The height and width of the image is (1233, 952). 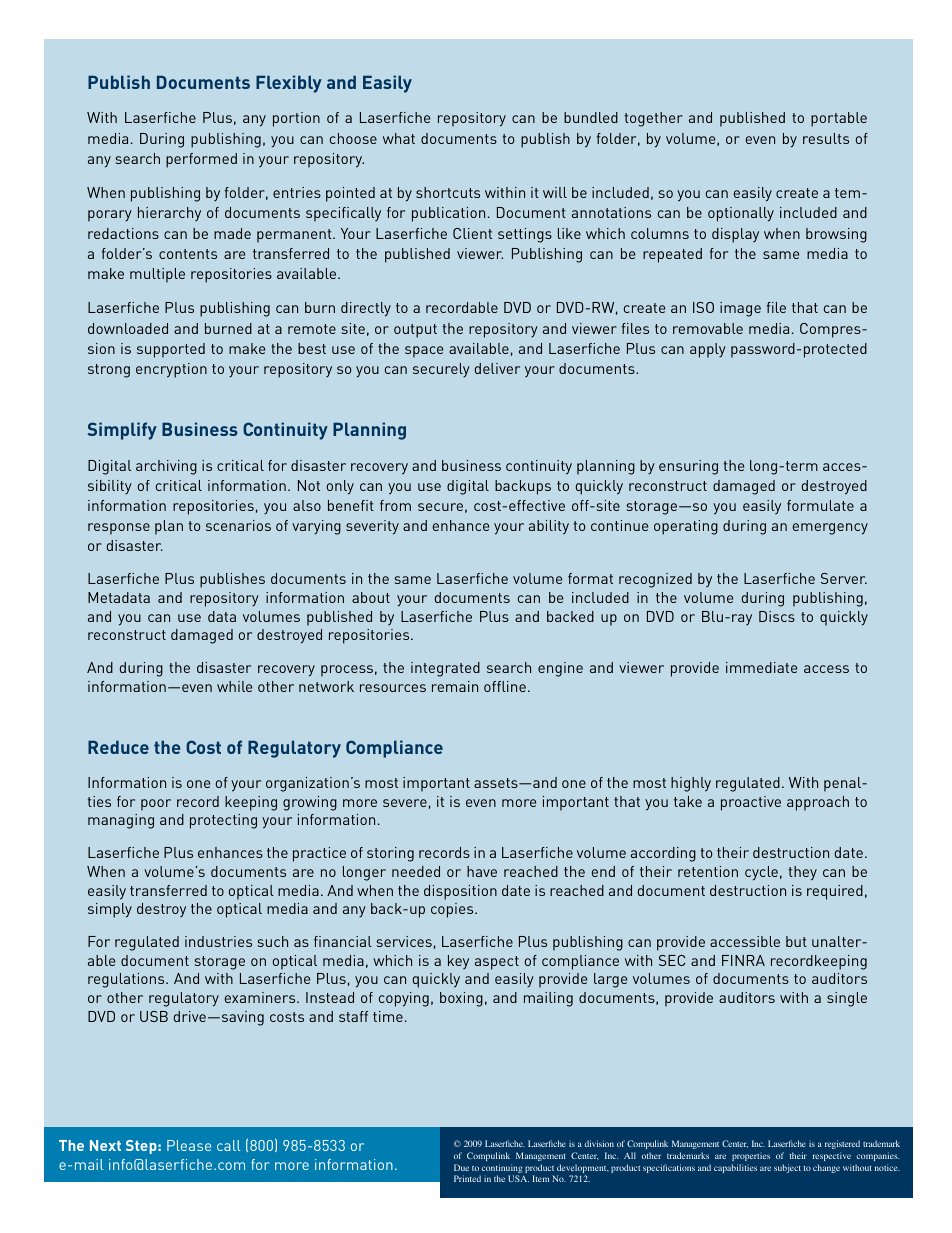 I want to click on supported, so click(x=171, y=350).
